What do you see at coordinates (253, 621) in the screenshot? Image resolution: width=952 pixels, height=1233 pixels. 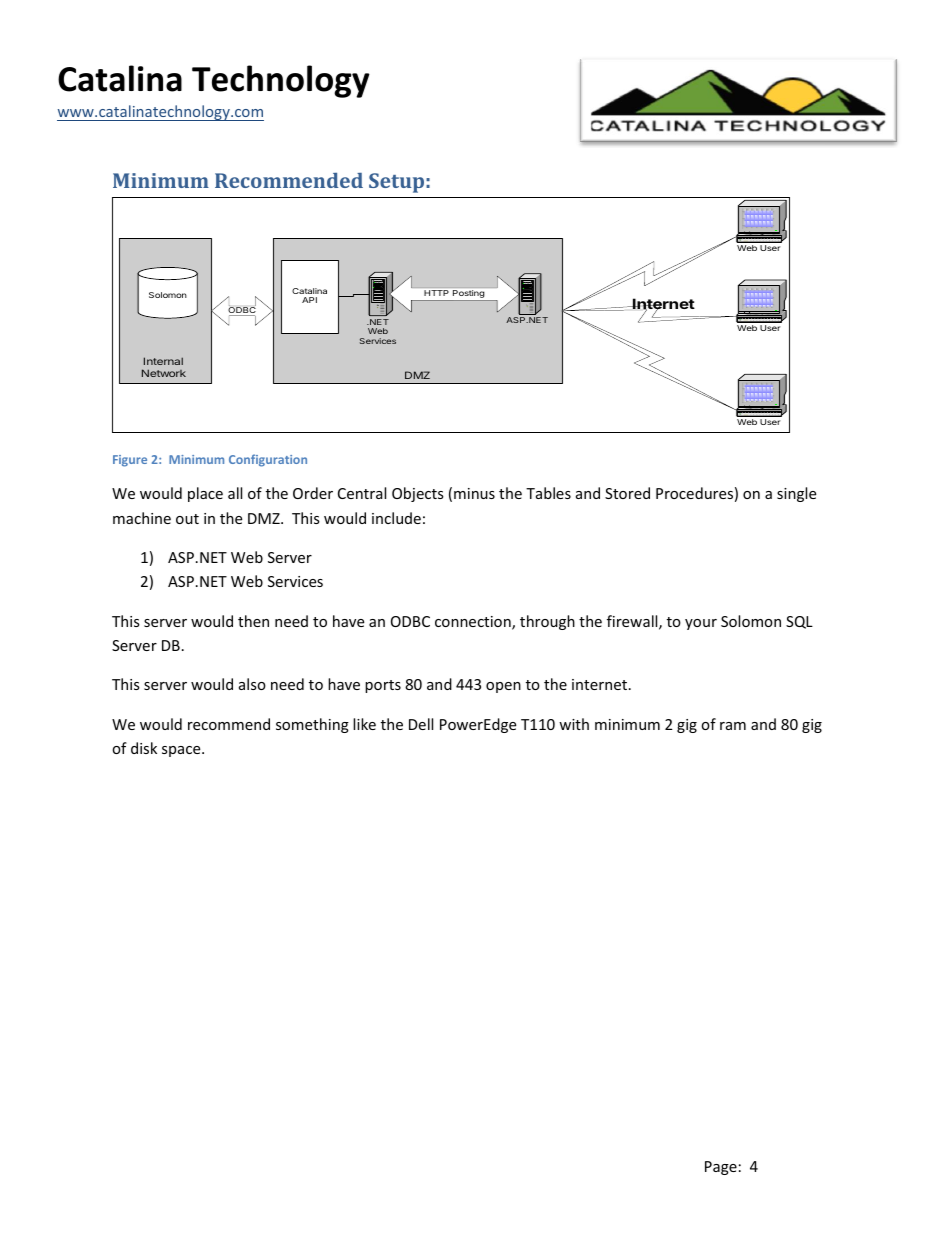 I see `then` at bounding box center [253, 621].
